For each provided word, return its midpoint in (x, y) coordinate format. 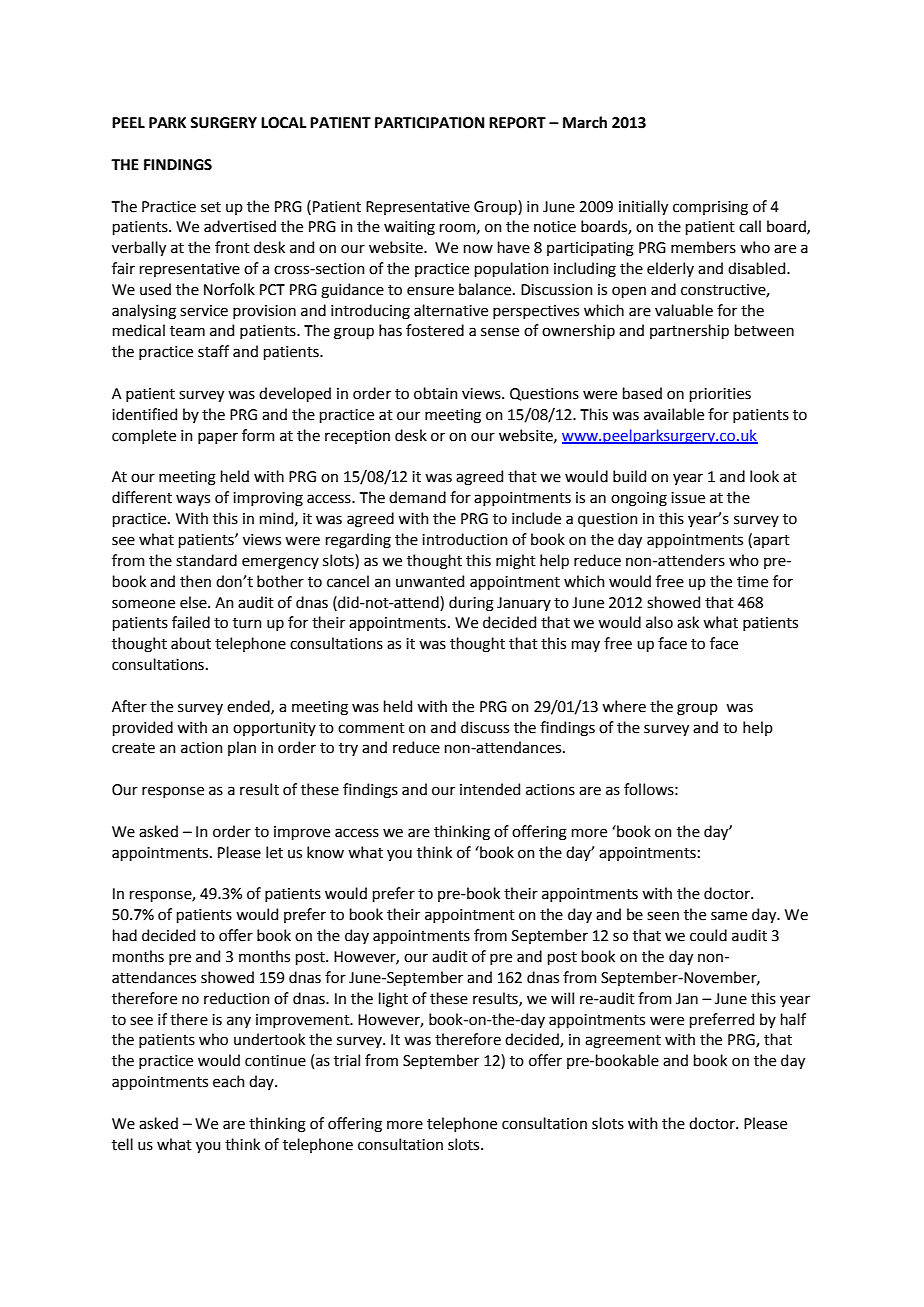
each (229, 1081)
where (624, 706)
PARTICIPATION (429, 123)
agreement (623, 1042)
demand (417, 497)
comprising (710, 208)
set (211, 207)
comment (371, 728)
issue (688, 498)
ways (193, 500)
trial (347, 1060)
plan (242, 748)
